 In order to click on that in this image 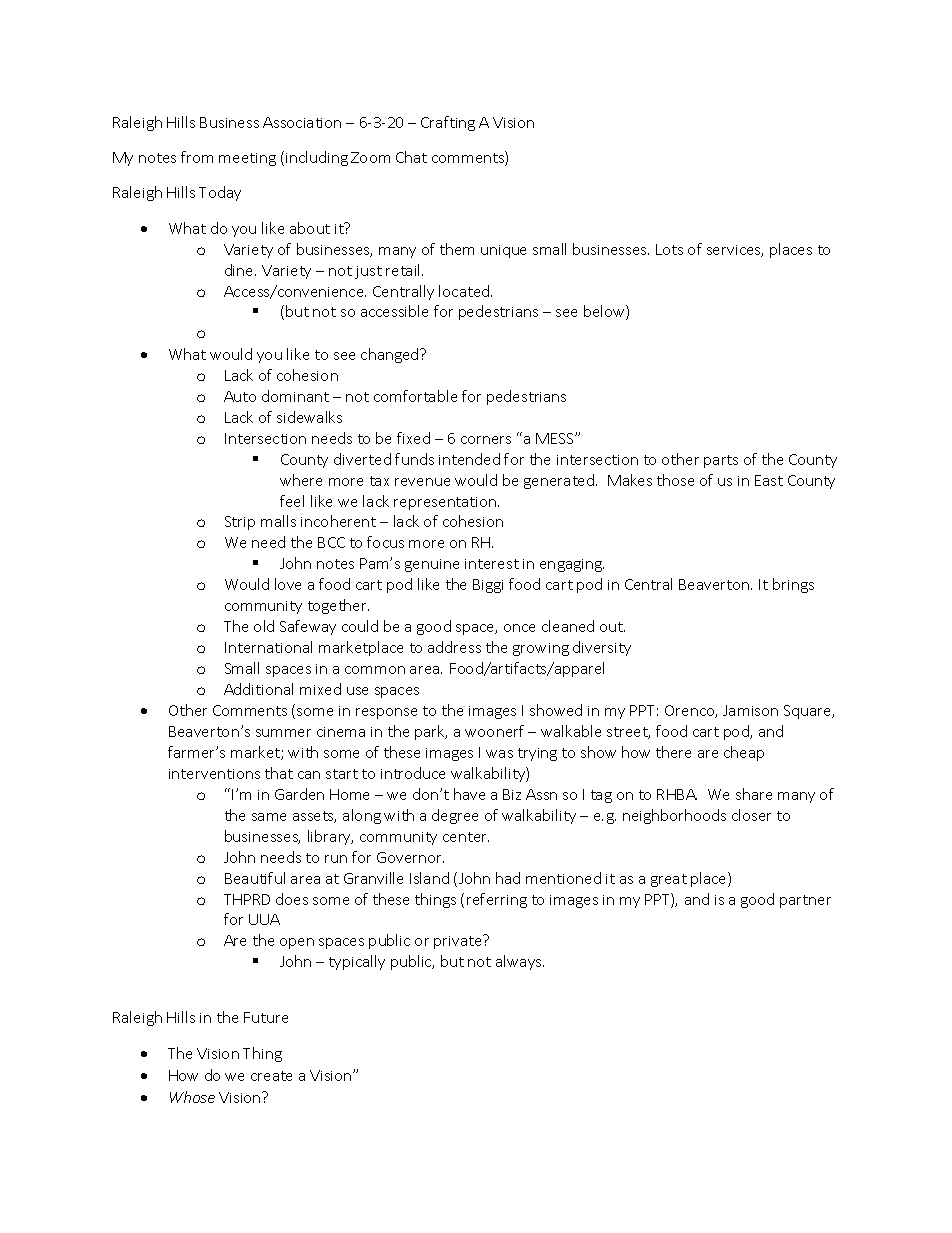, I will do `click(279, 773)`.
